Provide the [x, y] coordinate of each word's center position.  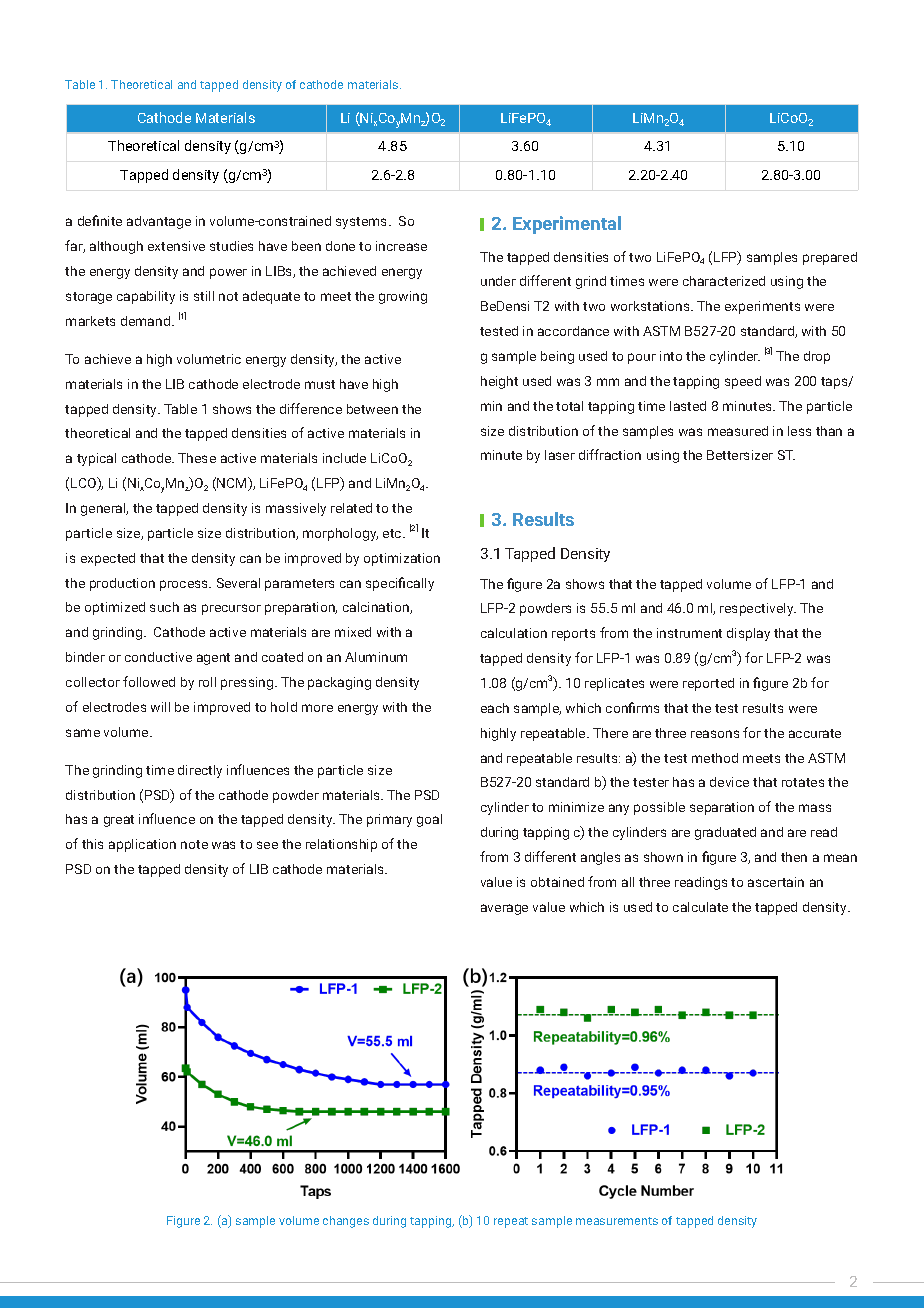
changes [346, 1222]
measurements [617, 1221]
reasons [715, 734]
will [160, 707]
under [498, 281]
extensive [176, 246]
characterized [724, 281]
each [495, 708]
